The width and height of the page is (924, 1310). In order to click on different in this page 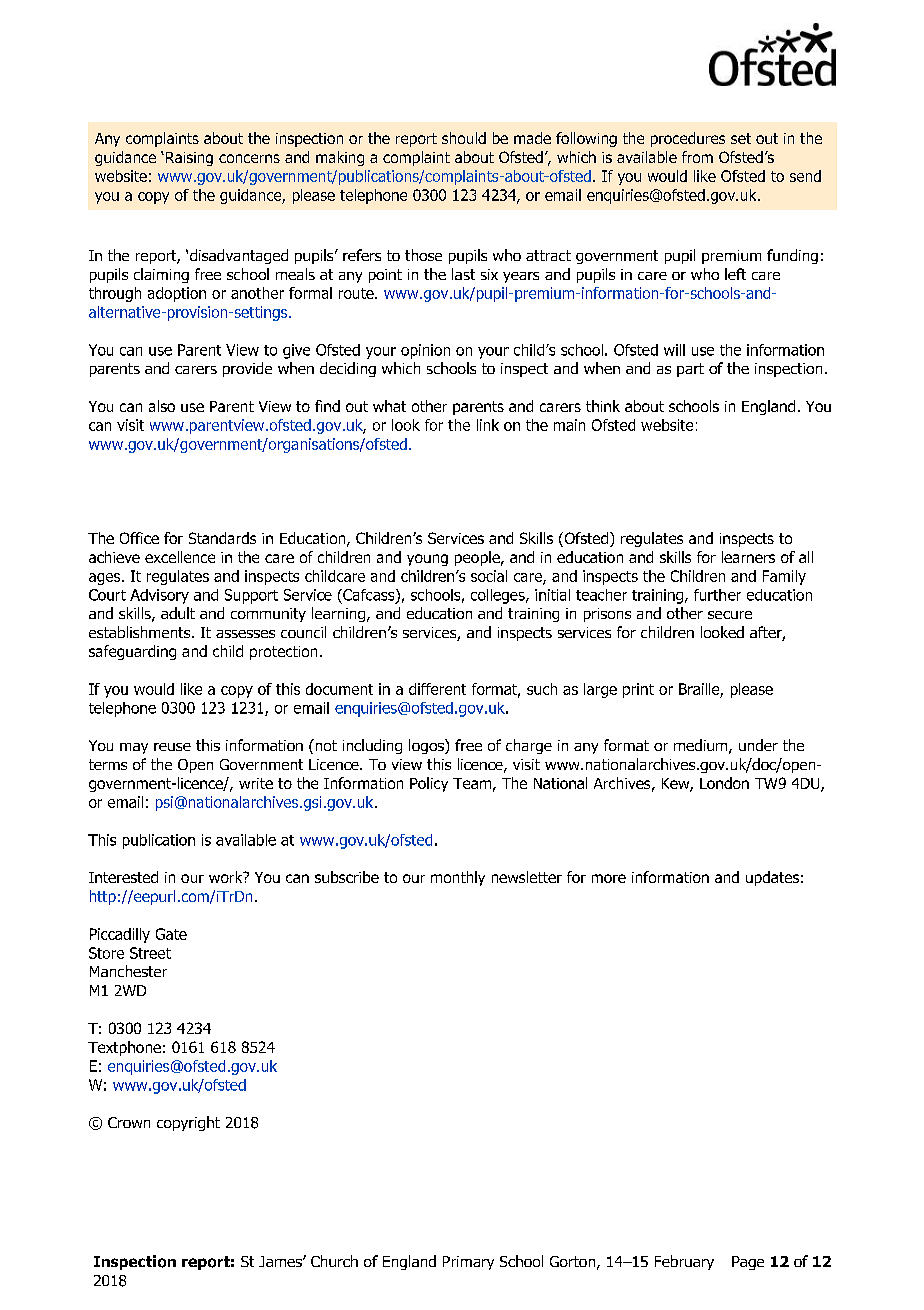, I will do `click(437, 689)`.
